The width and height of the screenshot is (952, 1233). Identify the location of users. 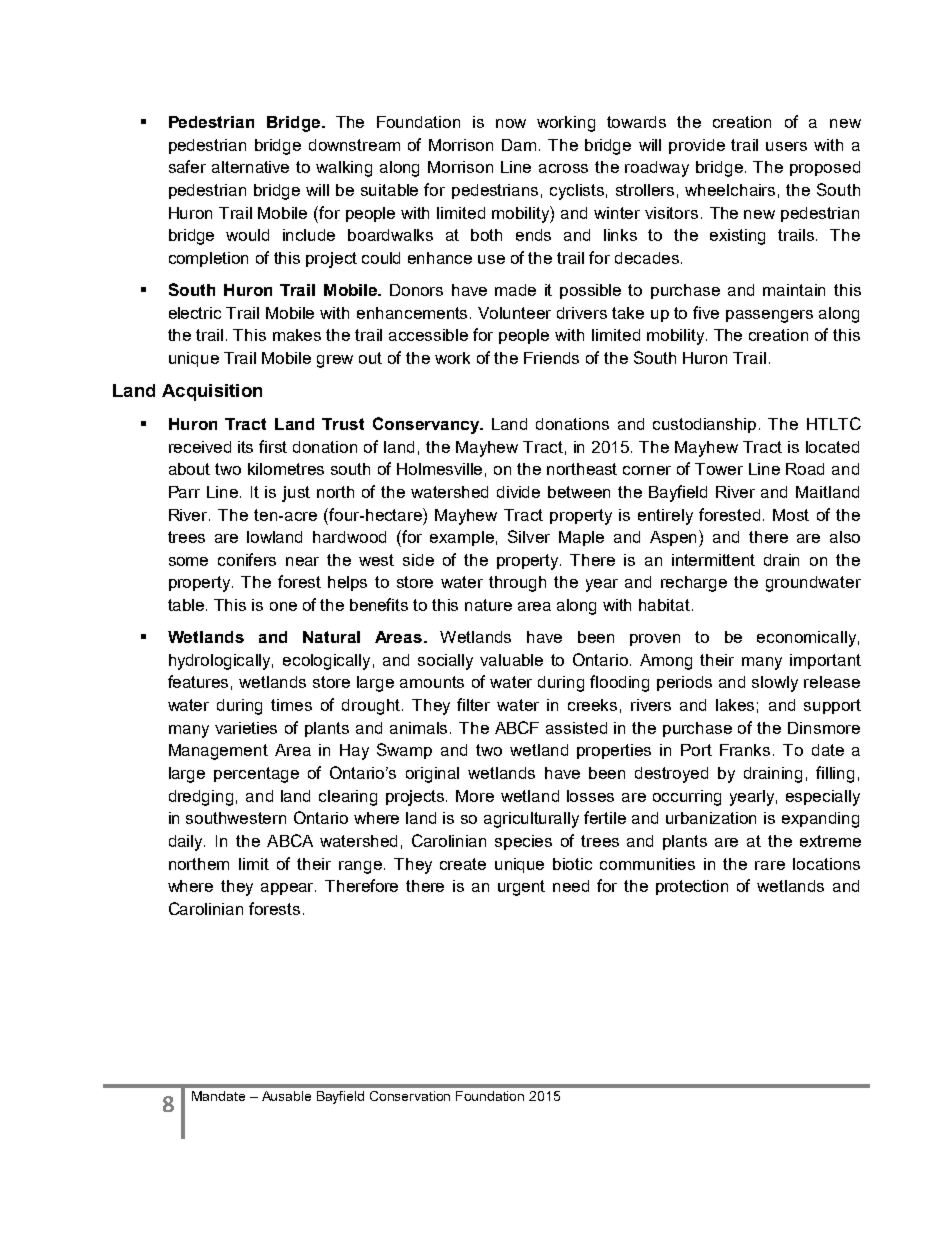
(786, 146).
